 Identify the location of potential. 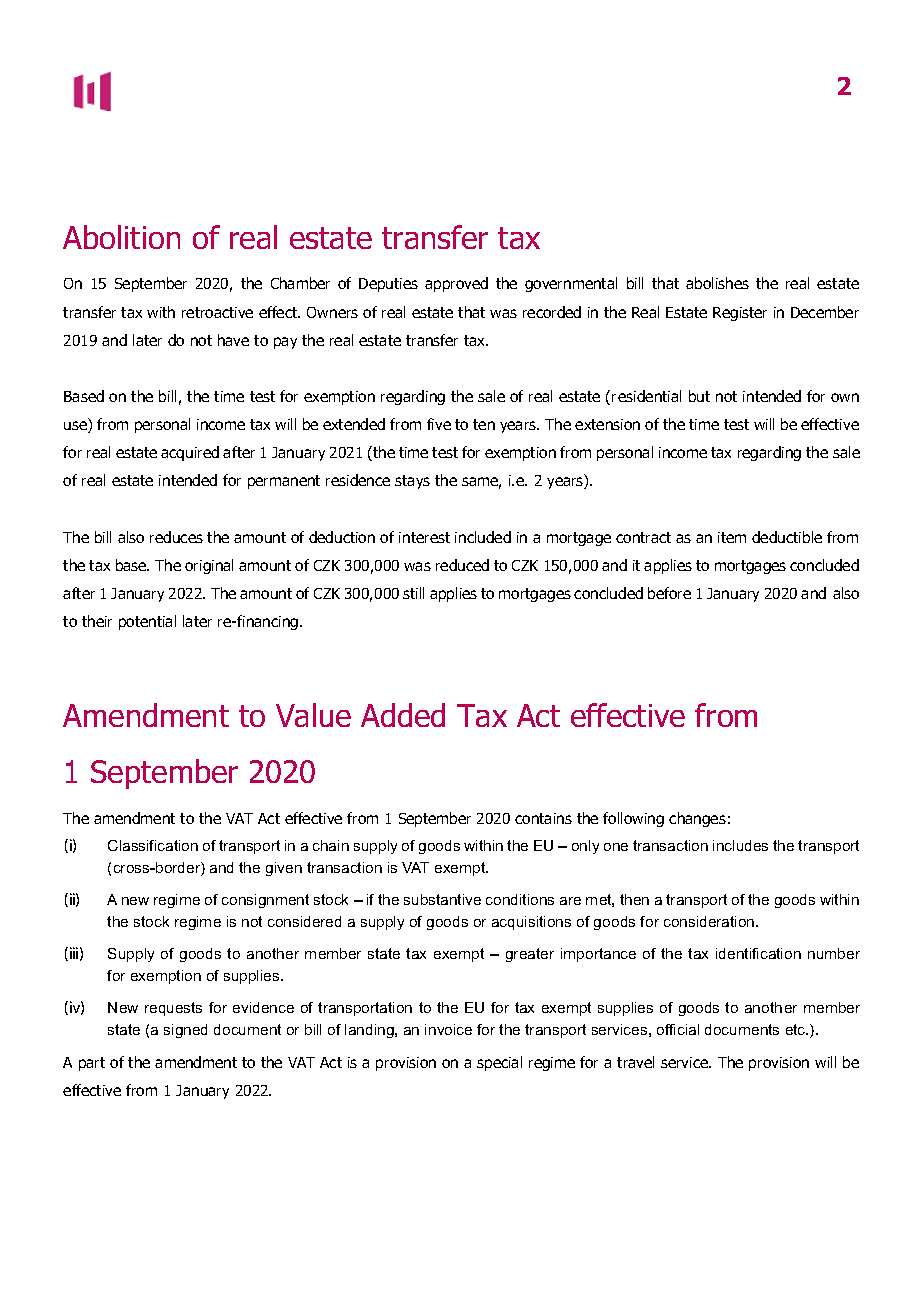
(147, 622).
